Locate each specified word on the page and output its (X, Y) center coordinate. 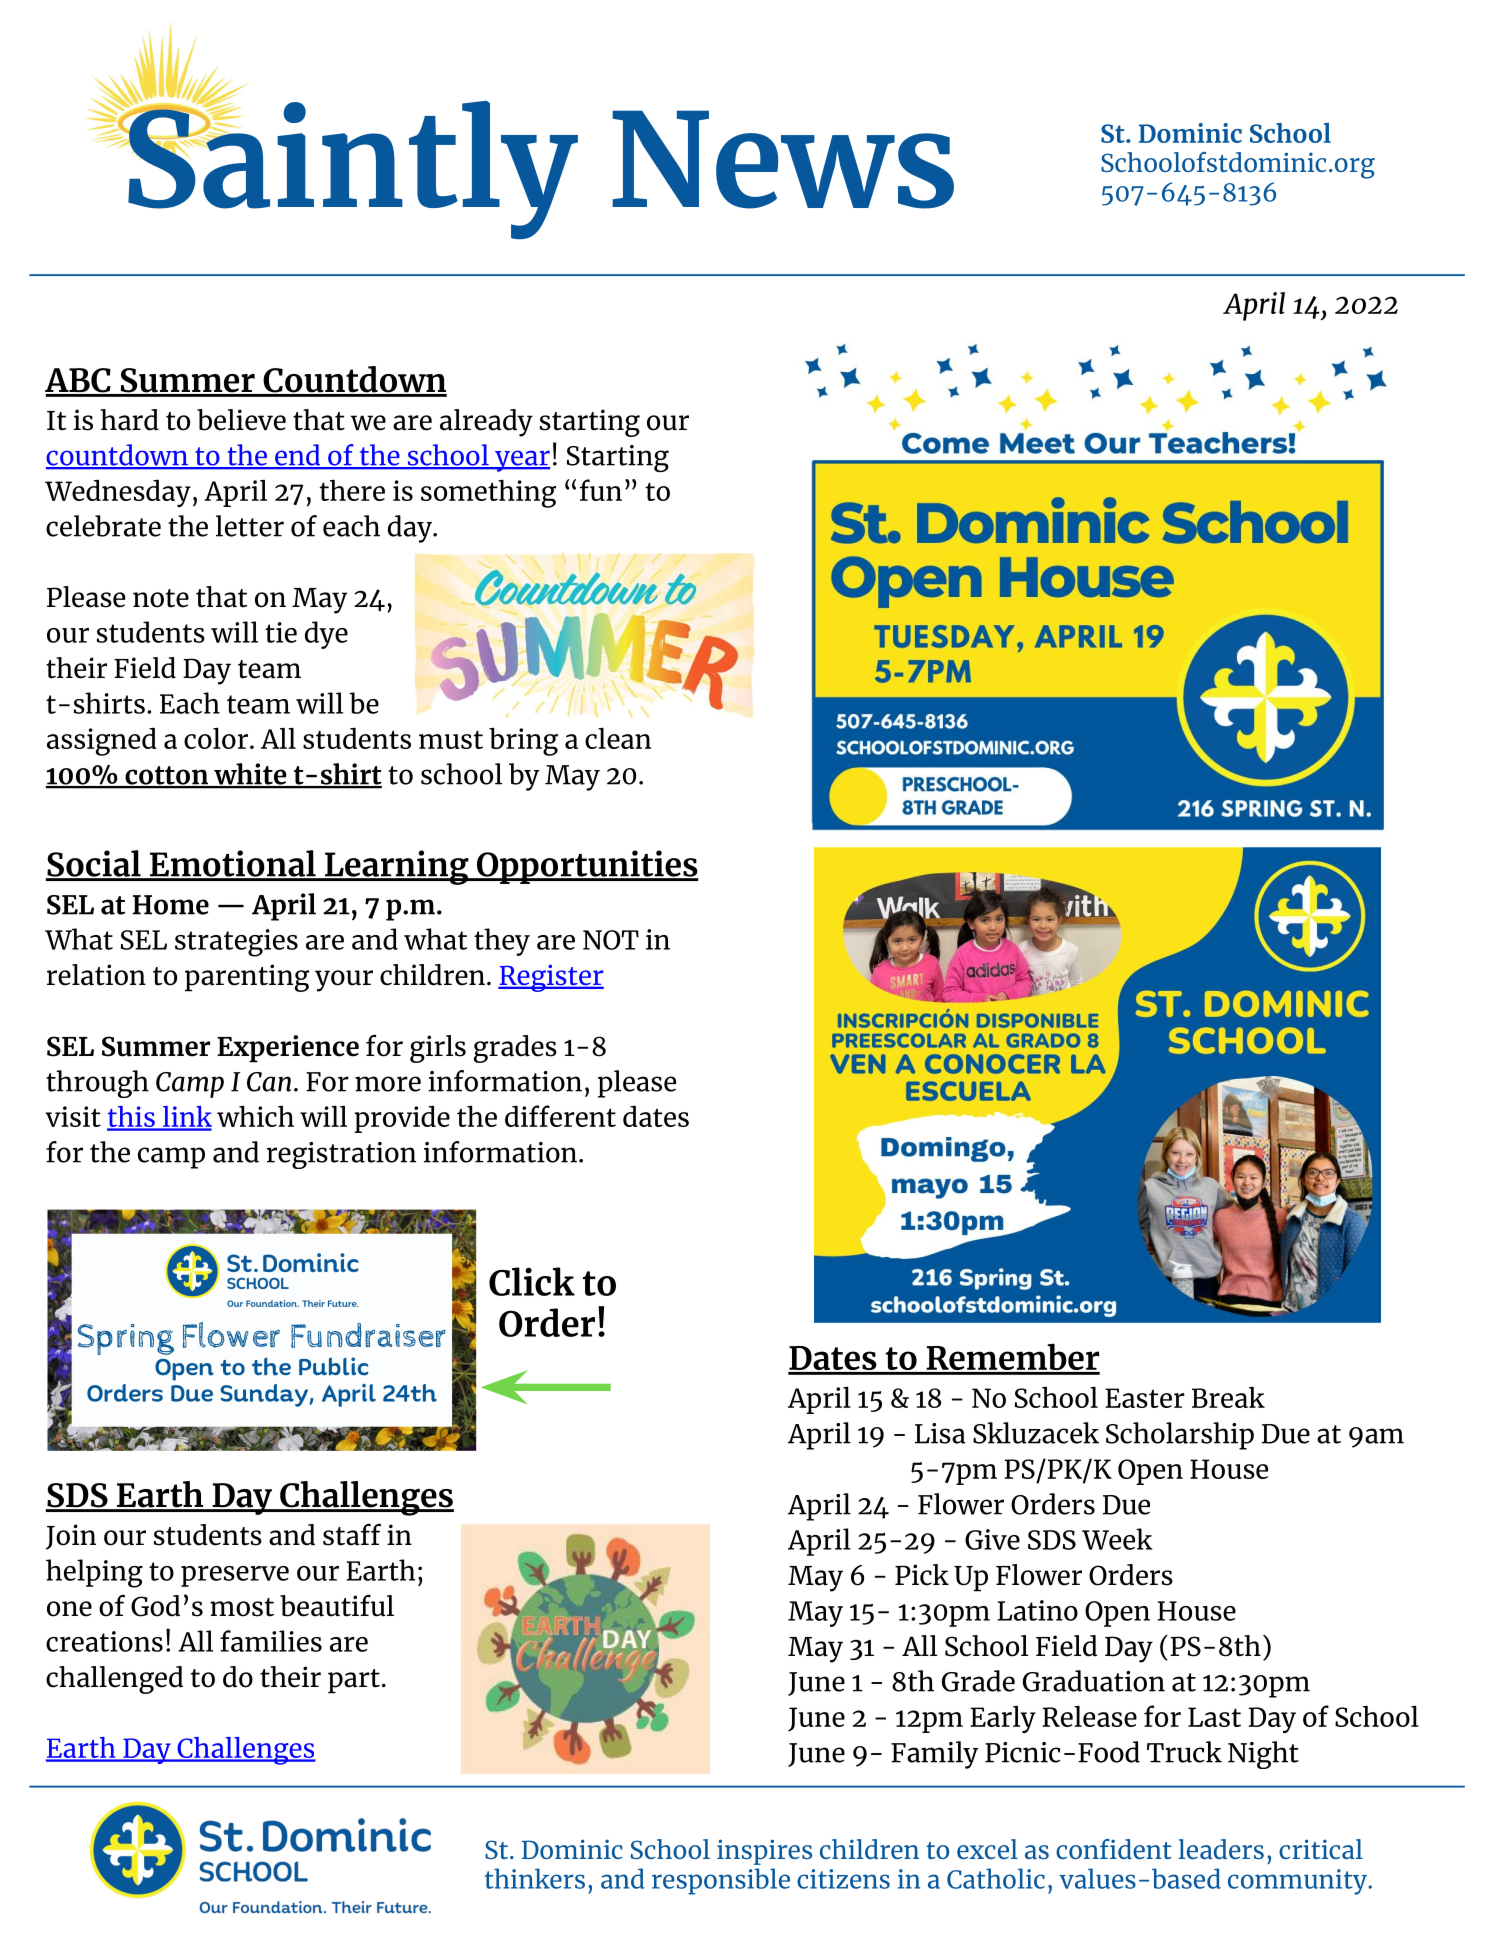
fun (600, 490)
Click (532, 1281)
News (783, 159)
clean (618, 738)
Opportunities (587, 867)
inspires (764, 1852)
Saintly (352, 168)
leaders (1221, 1849)
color (216, 738)
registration (341, 1155)
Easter (1145, 1398)
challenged (114, 1680)
